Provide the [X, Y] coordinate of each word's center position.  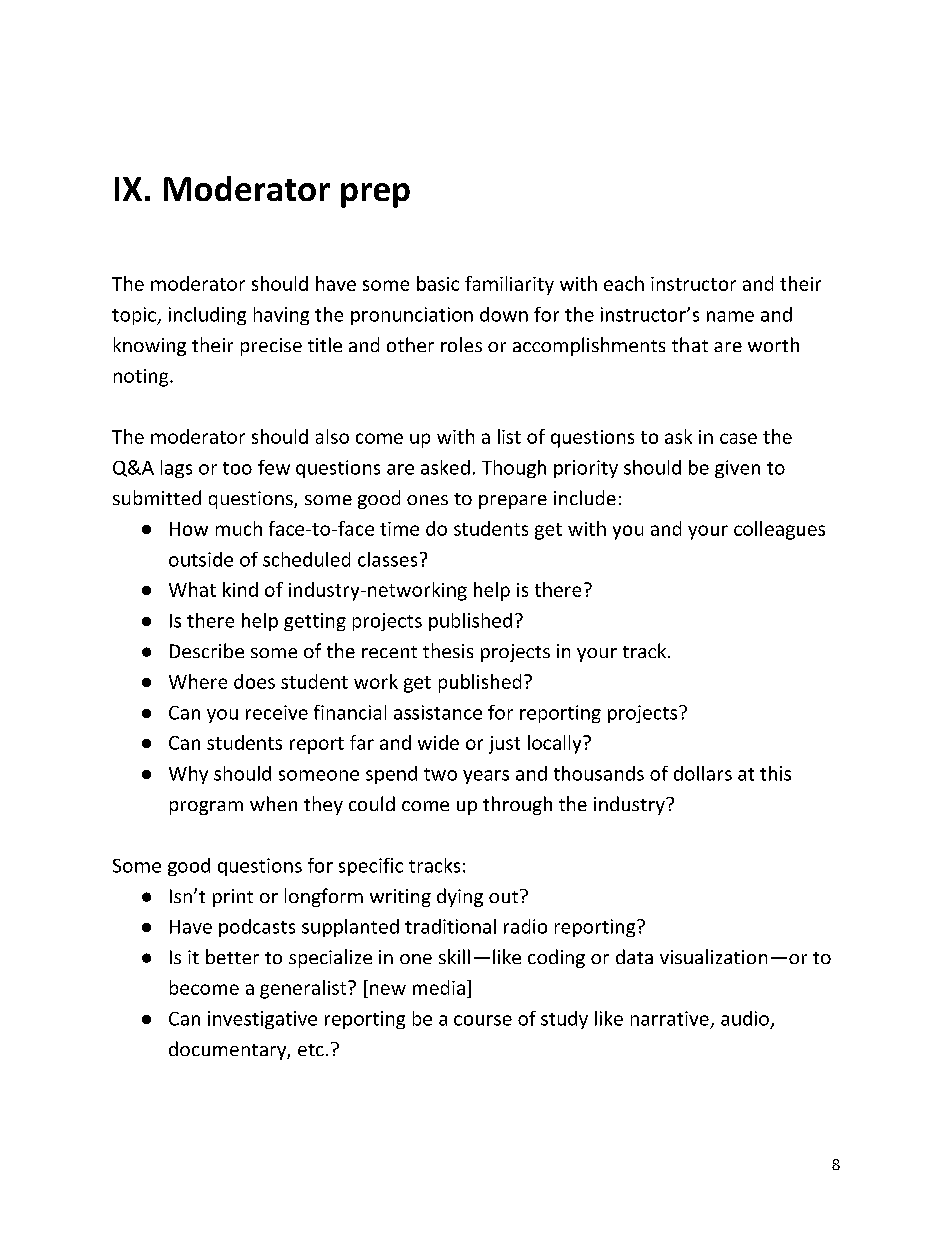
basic [438, 283]
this [775, 773]
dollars [703, 773]
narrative [670, 1018]
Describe [207, 650]
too [237, 468]
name [730, 316]
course [483, 1020]
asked [445, 467]
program [206, 808]
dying [460, 897]
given [737, 469]
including [207, 316]
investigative [262, 1020]
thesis [448, 650]
